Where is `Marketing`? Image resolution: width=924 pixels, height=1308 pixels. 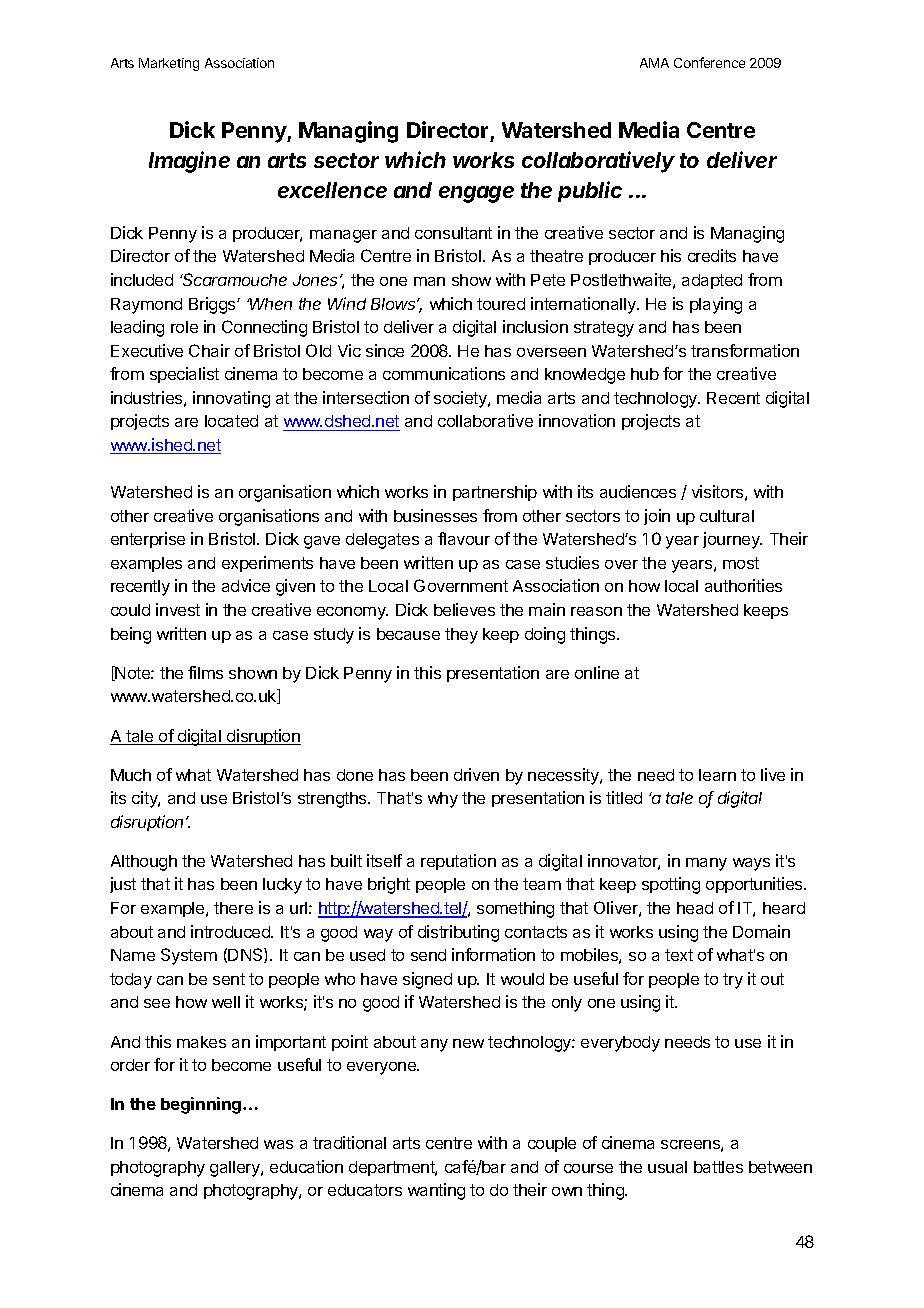
Marketing is located at coordinates (169, 64).
